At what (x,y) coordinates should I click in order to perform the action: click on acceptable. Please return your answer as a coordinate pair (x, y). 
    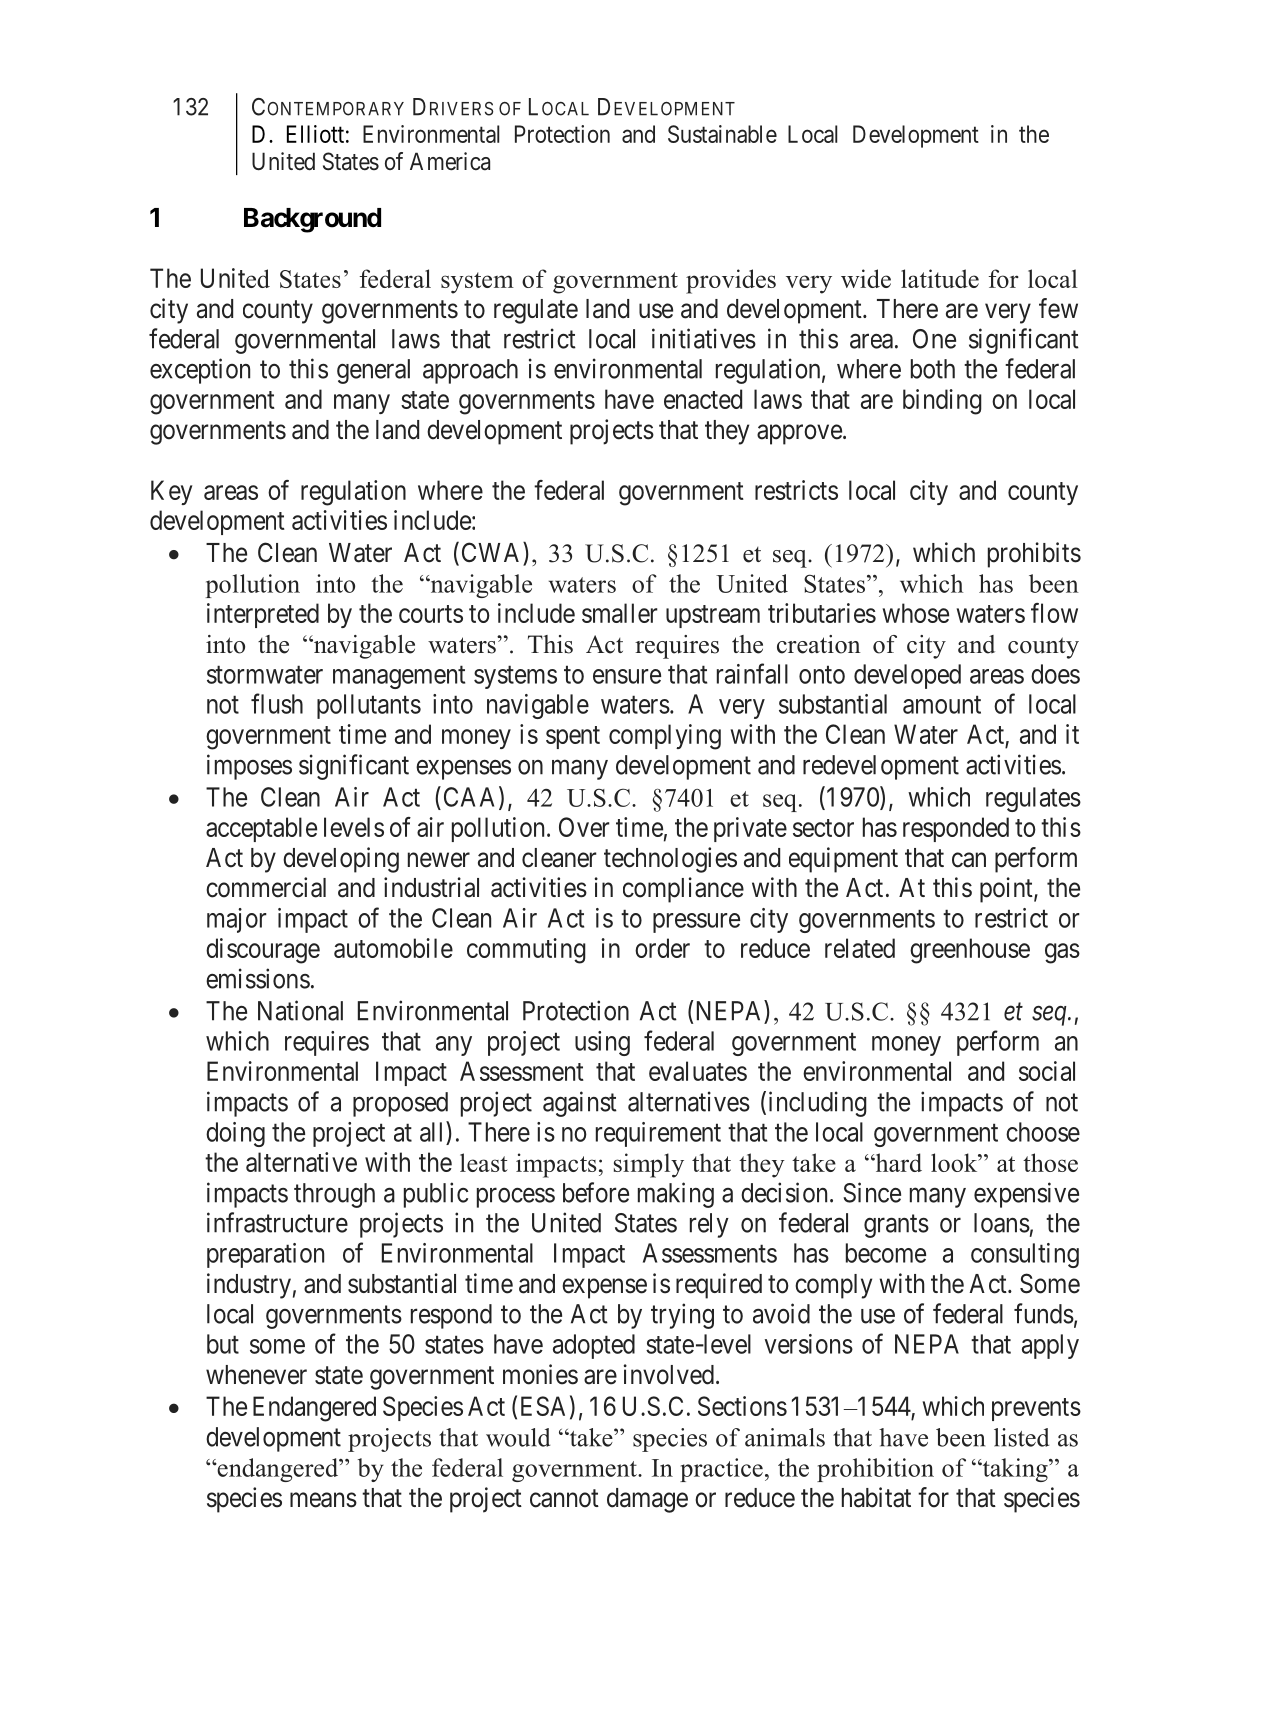
    Looking at the image, I should click on (261, 829).
